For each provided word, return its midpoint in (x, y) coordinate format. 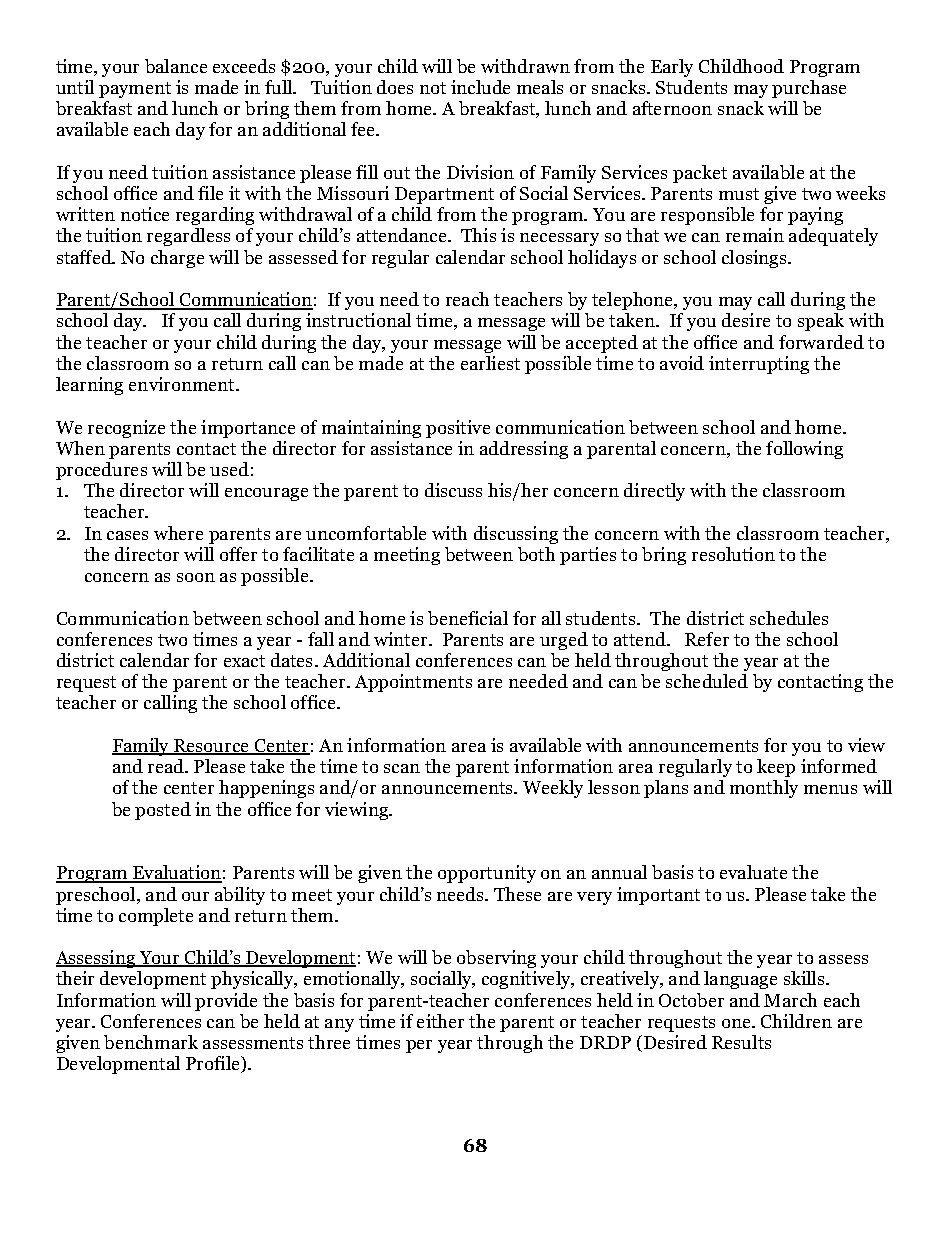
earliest (490, 363)
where (178, 533)
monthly (764, 789)
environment (183, 384)
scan (402, 768)
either (440, 1021)
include (480, 87)
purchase (809, 89)
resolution (733, 554)
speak (821, 322)
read (167, 766)
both (536, 554)
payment (135, 90)
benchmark (151, 1042)
